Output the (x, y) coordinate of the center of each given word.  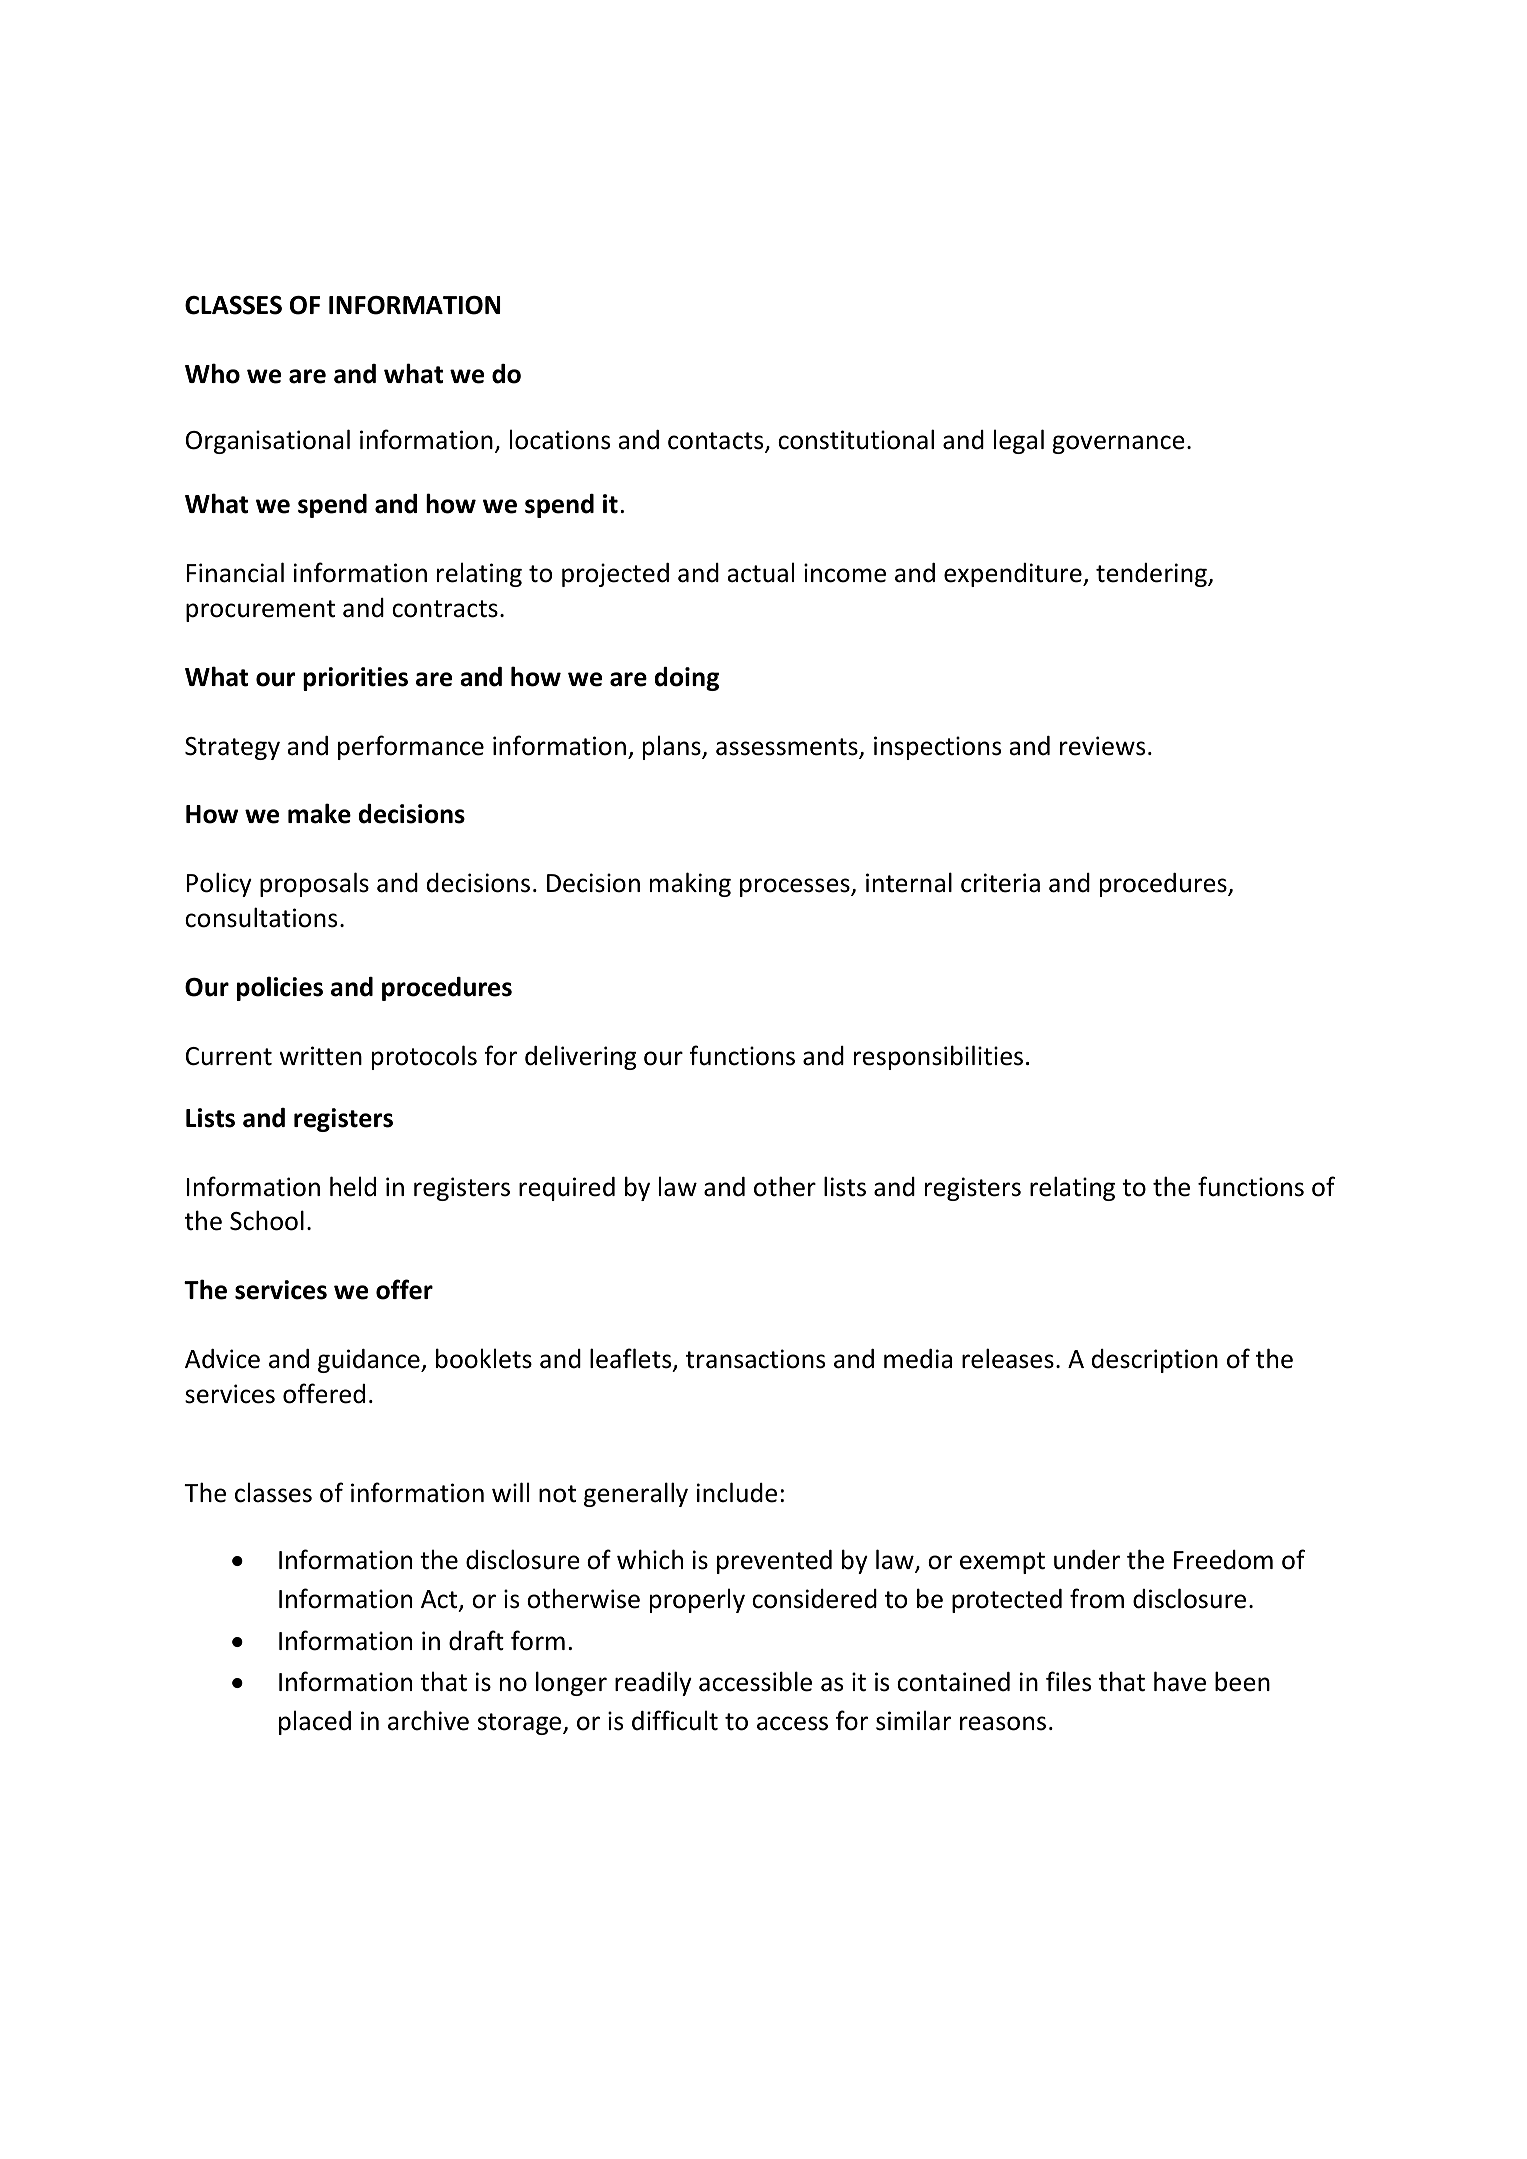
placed (315, 1722)
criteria (1000, 883)
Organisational (268, 441)
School (267, 1220)
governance (1118, 444)
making (690, 884)
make (319, 813)
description (1155, 1361)
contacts (717, 442)
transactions (755, 1359)
